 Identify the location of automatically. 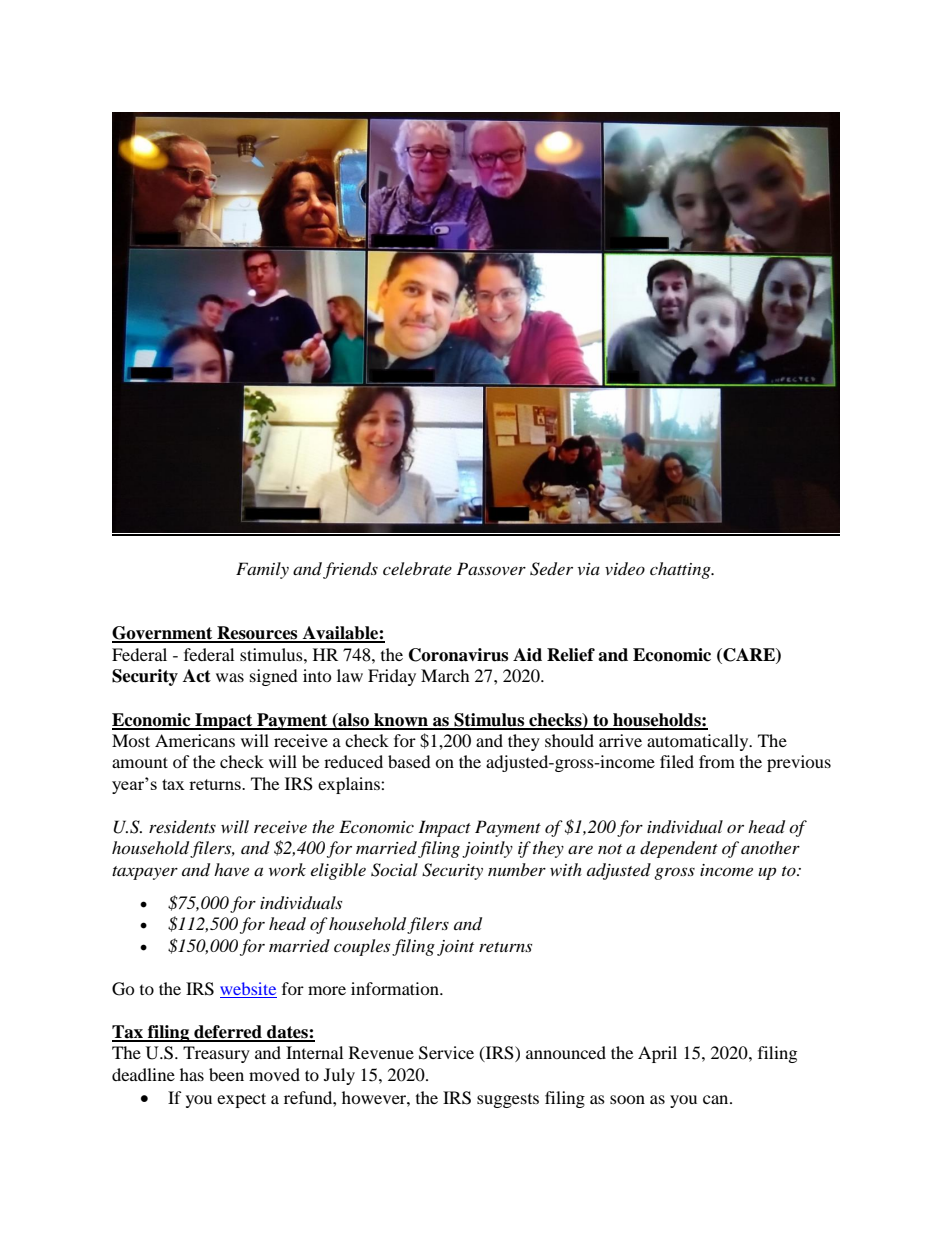
(699, 742).
